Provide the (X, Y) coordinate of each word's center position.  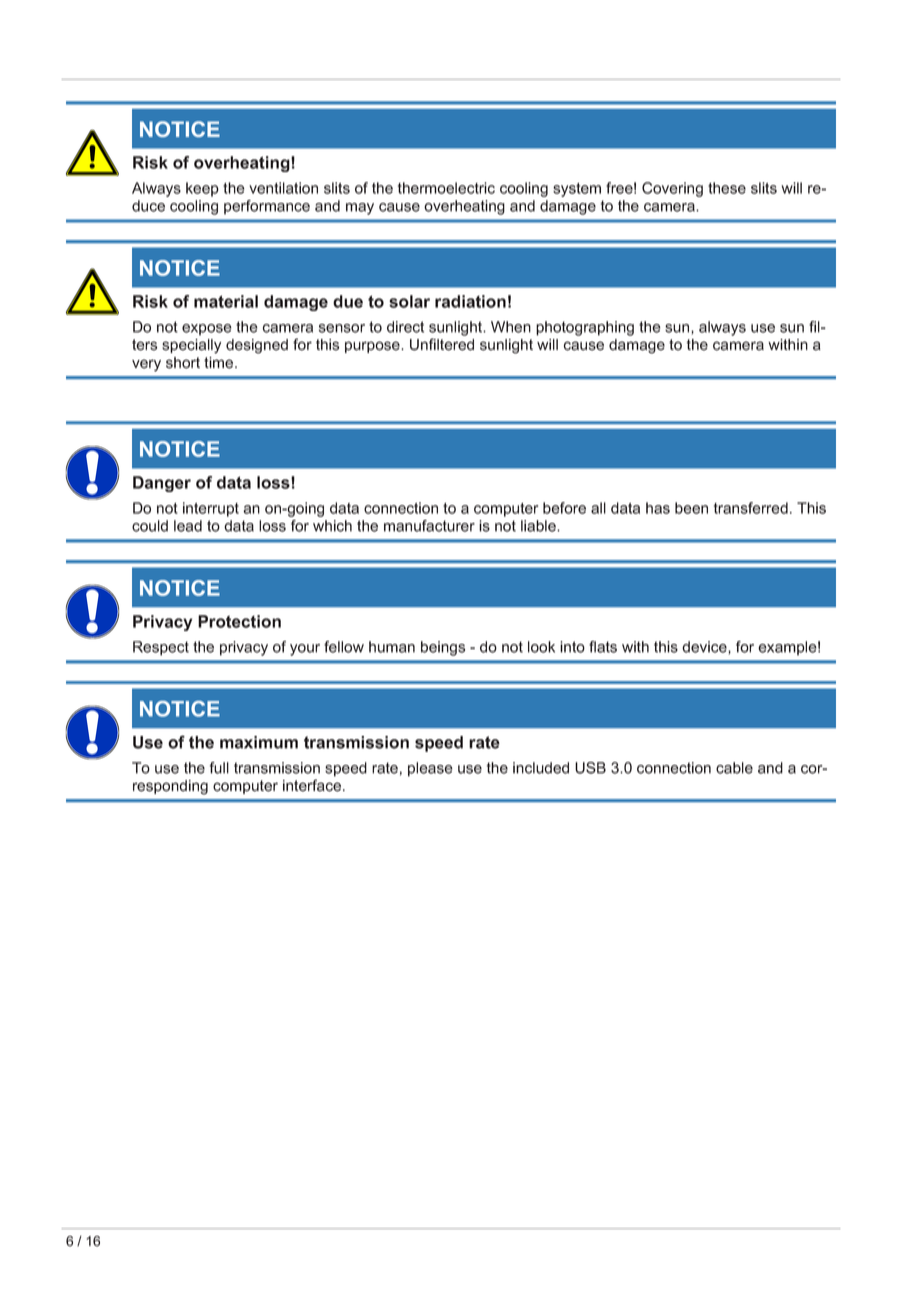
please (430, 769)
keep (202, 189)
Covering (672, 189)
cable (734, 768)
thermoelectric (446, 188)
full (219, 768)
